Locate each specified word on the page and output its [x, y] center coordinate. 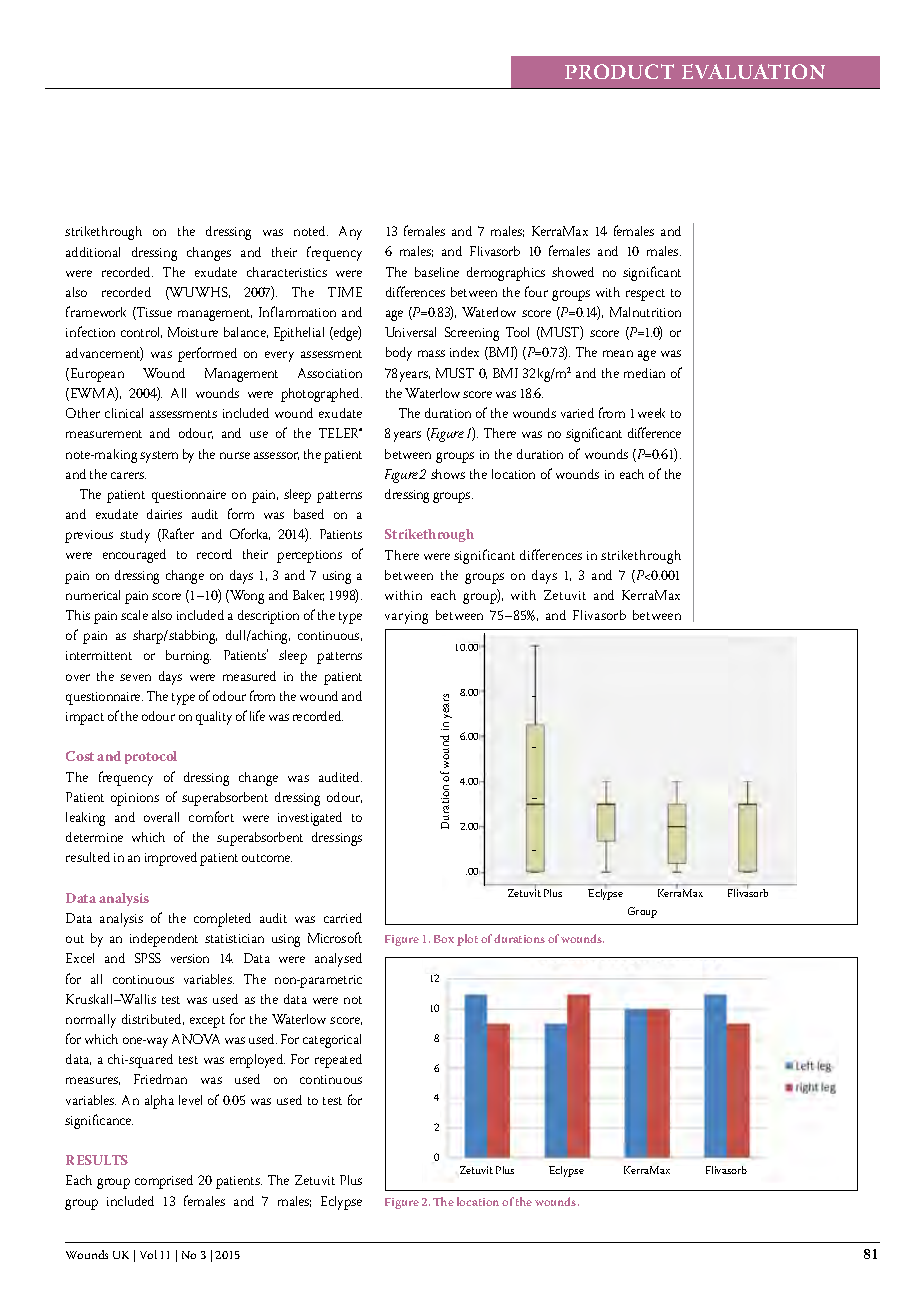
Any [350, 233]
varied [577, 413]
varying [406, 617]
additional [93, 252]
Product [619, 71]
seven [135, 677]
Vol [148, 1254]
